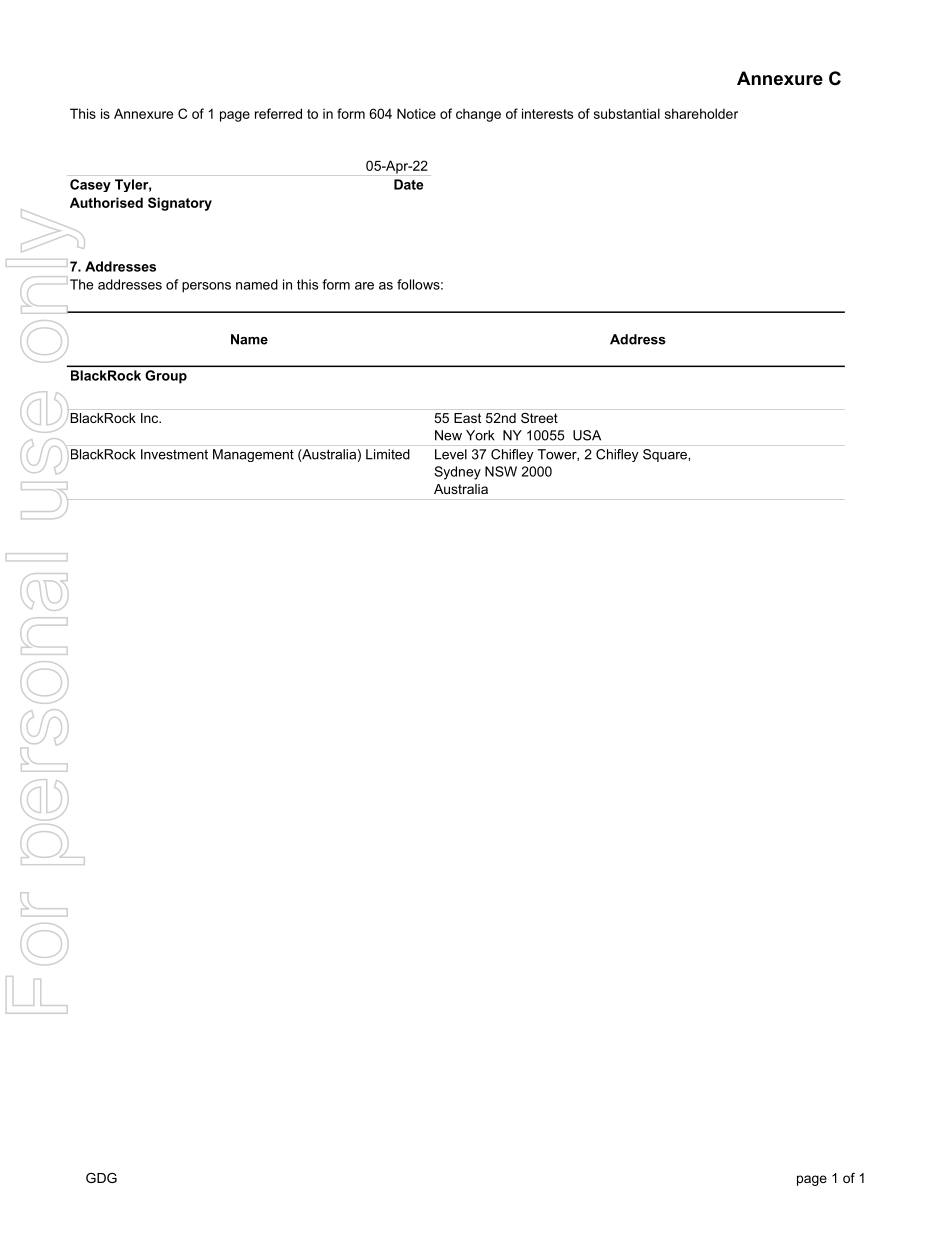  Describe the element at coordinates (166, 377) in the screenshot. I see `Group` at that location.
